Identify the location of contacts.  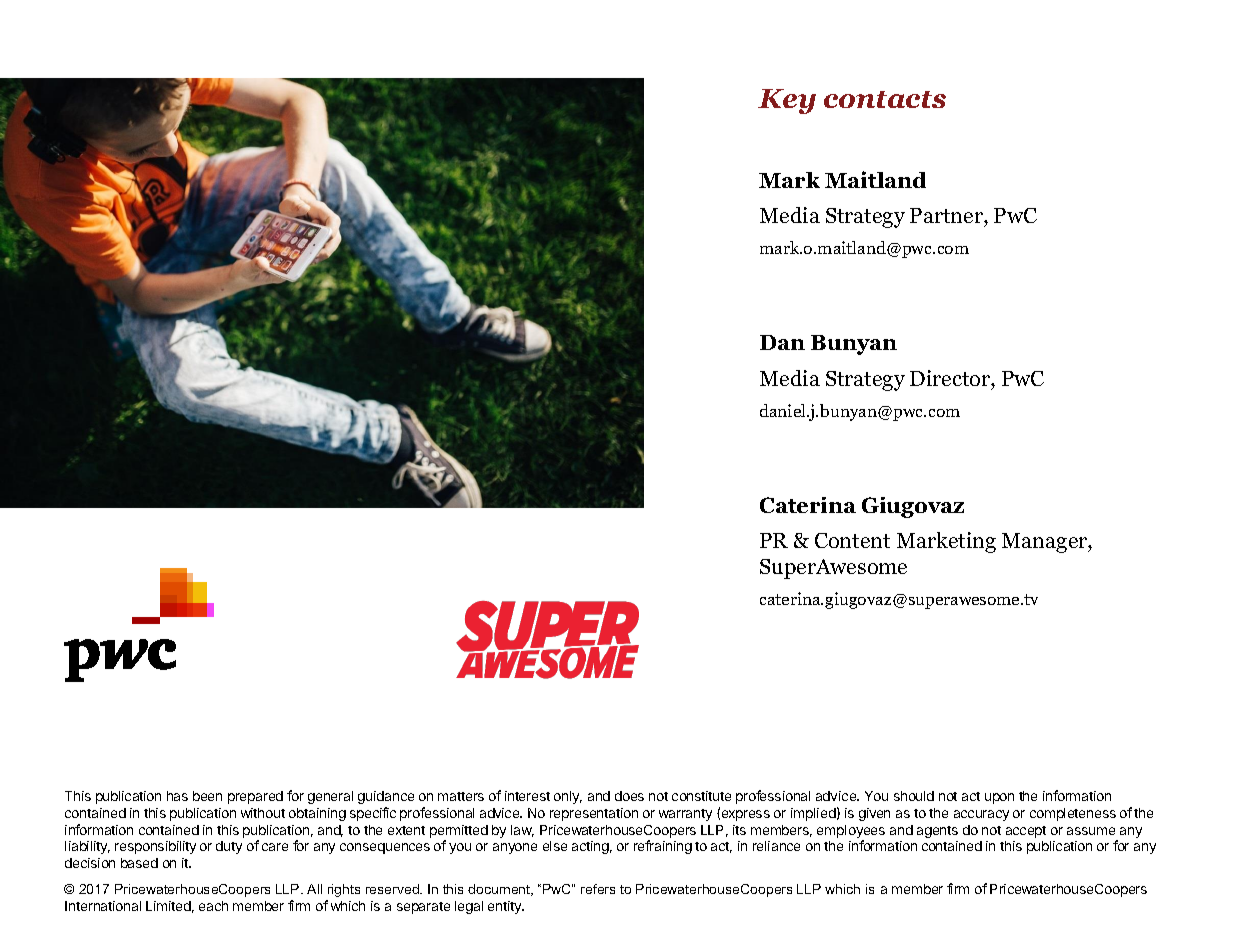
(885, 99).
